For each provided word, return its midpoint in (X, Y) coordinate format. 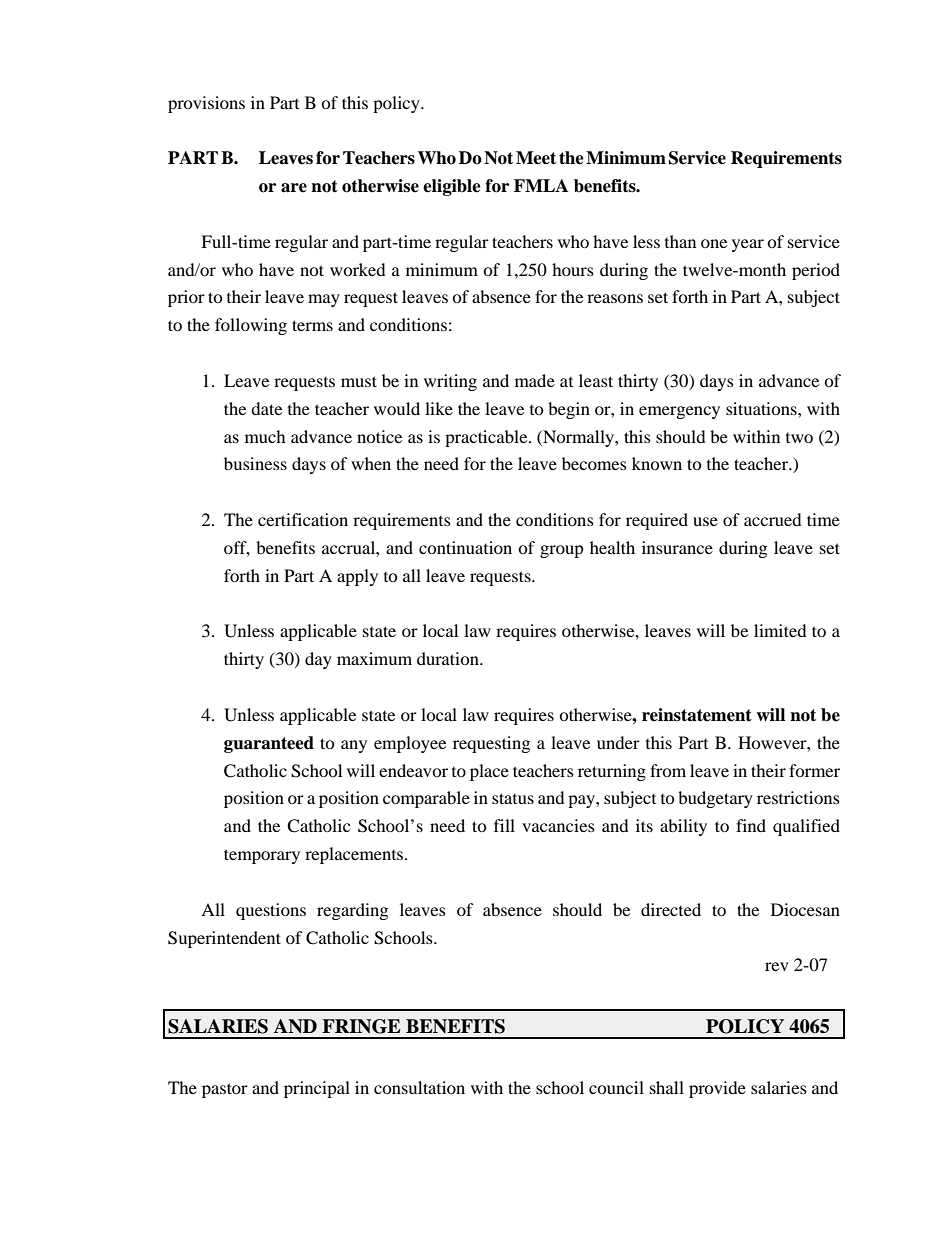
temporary (262, 856)
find (751, 825)
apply (357, 577)
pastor (225, 1090)
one (714, 243)
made (535, 380)
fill (504, 825)
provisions (206, 104)
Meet (536, 158)
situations (762, 408)
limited (780, 630)
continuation (465, 547)
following (251, 326)
